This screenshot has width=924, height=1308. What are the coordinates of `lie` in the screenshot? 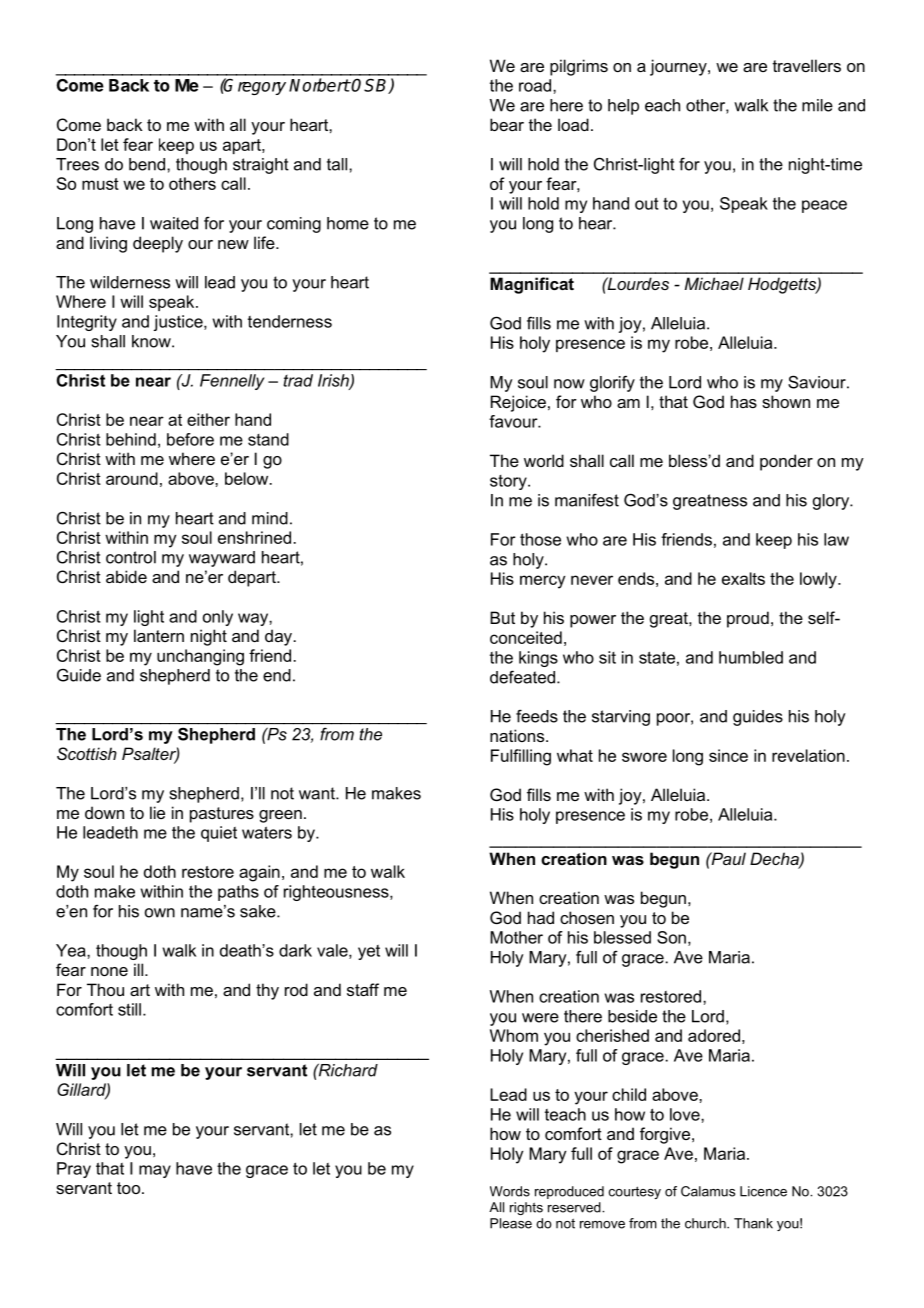 It's located at (157, 812).
